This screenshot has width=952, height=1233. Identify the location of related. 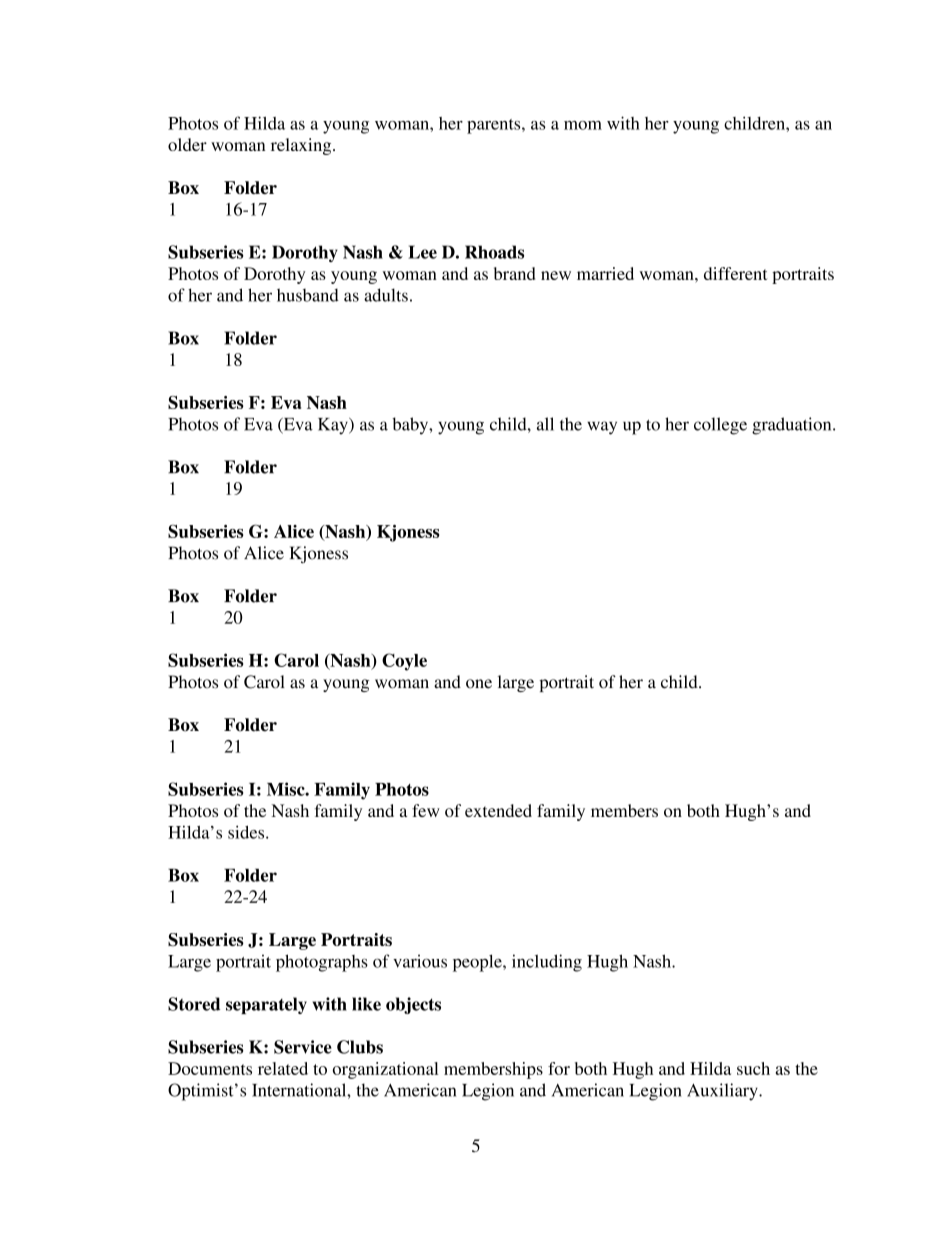
(283, 1068).
